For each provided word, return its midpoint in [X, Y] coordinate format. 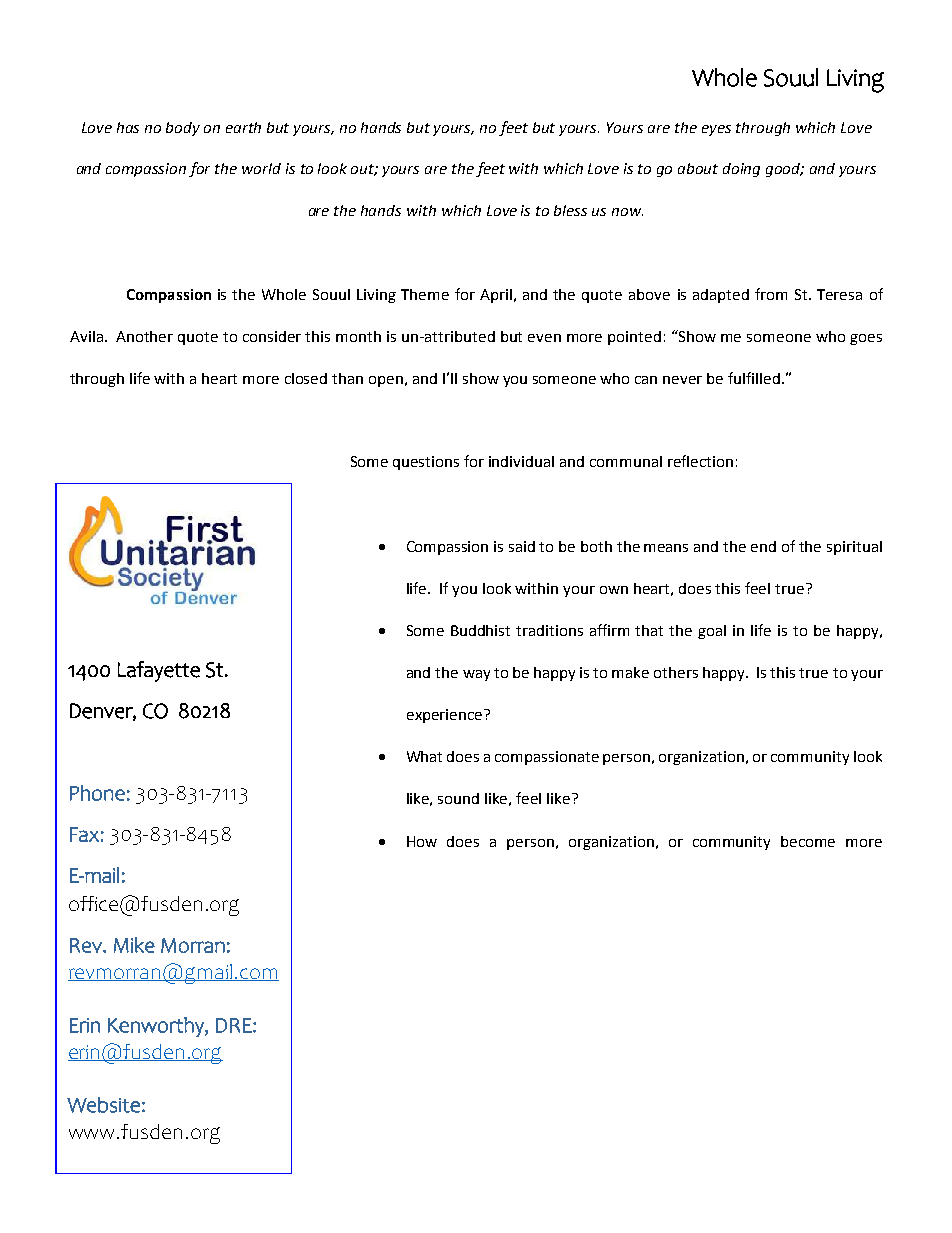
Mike [134, 945]
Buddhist [480, 630]
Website [103, 1105]
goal [712, 632]
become [808, 841]
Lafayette [159, 671]
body [183, 129]
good [785, 170]
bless [570, 210]
